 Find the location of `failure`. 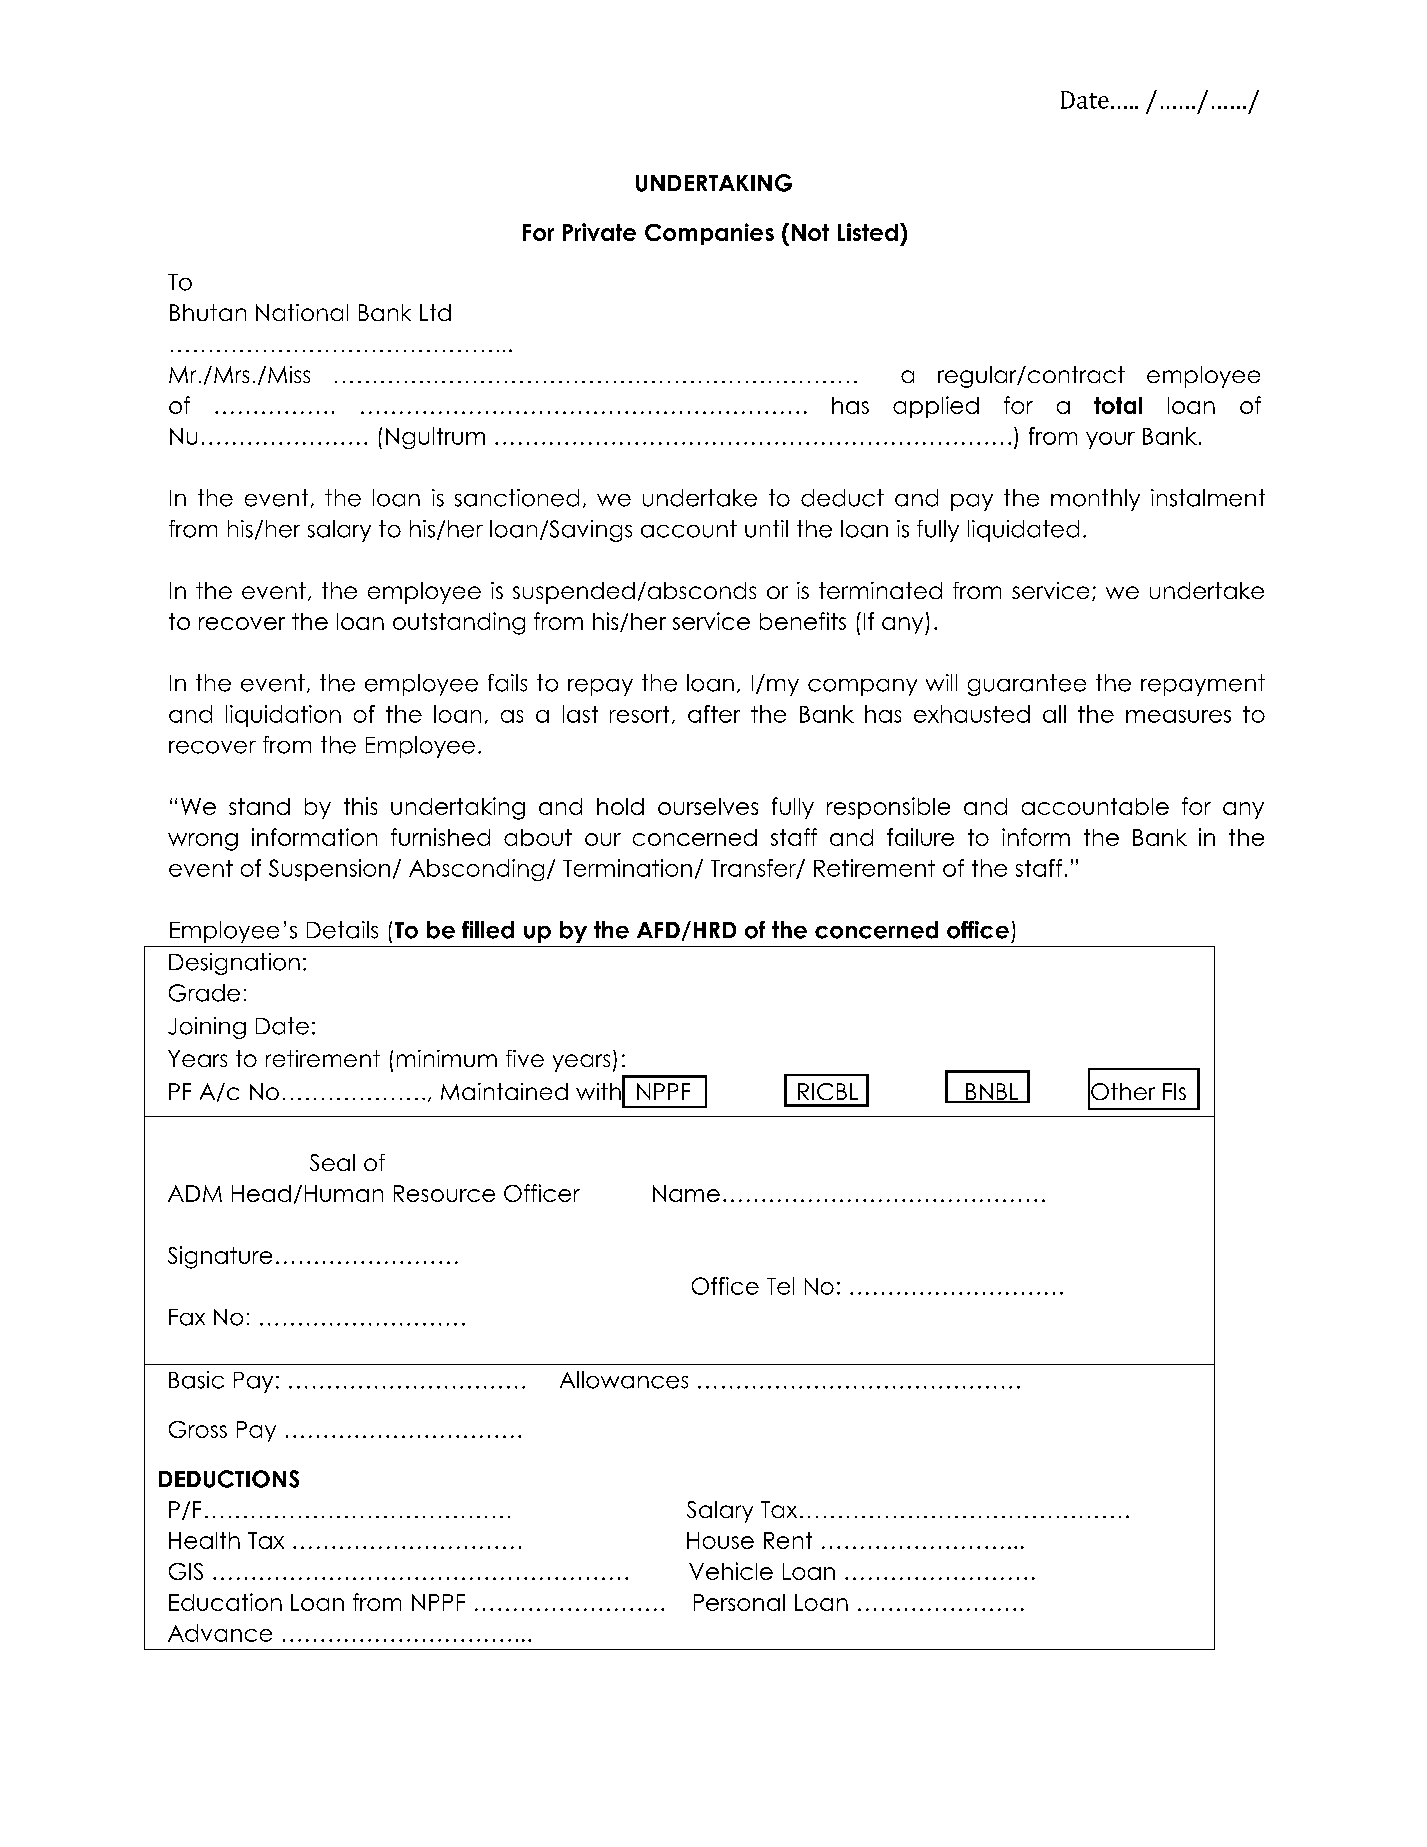

failure is located at coordinates (920, 837).
